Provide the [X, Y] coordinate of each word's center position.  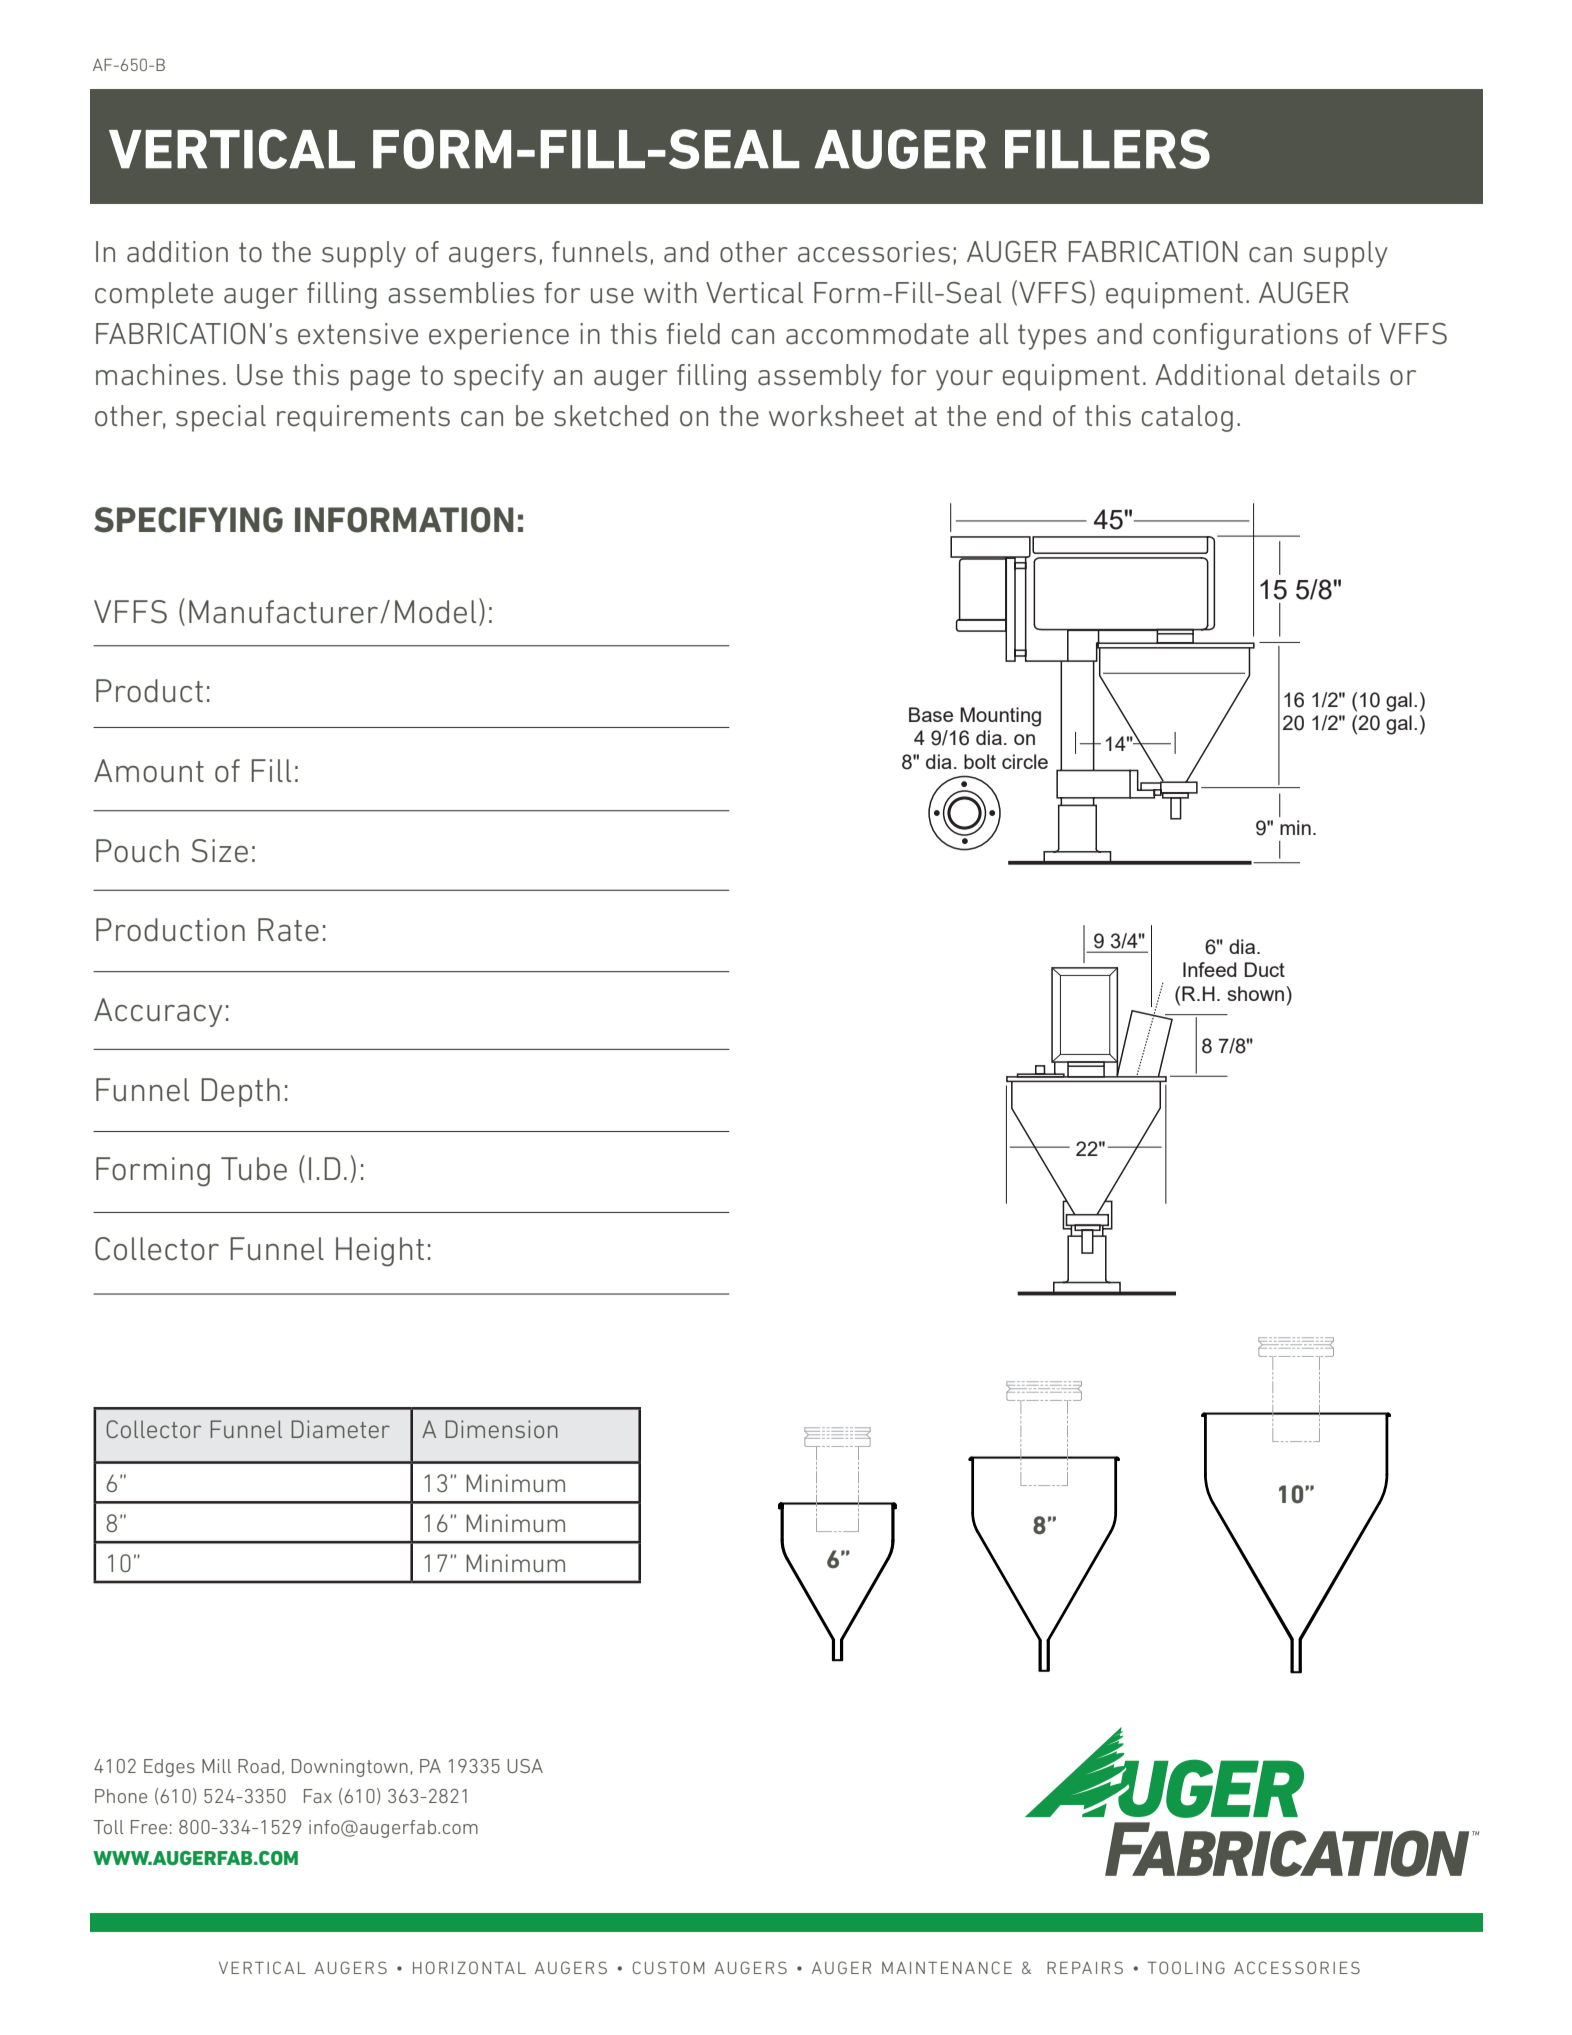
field [693, 334]
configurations [1245, 336]
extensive [358, 334]
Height [380, 1252]
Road [259, 1766]
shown [1257, 993]
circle [1025, 761]
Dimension [501, 1429]
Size [220, 851]
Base [931, 714]
